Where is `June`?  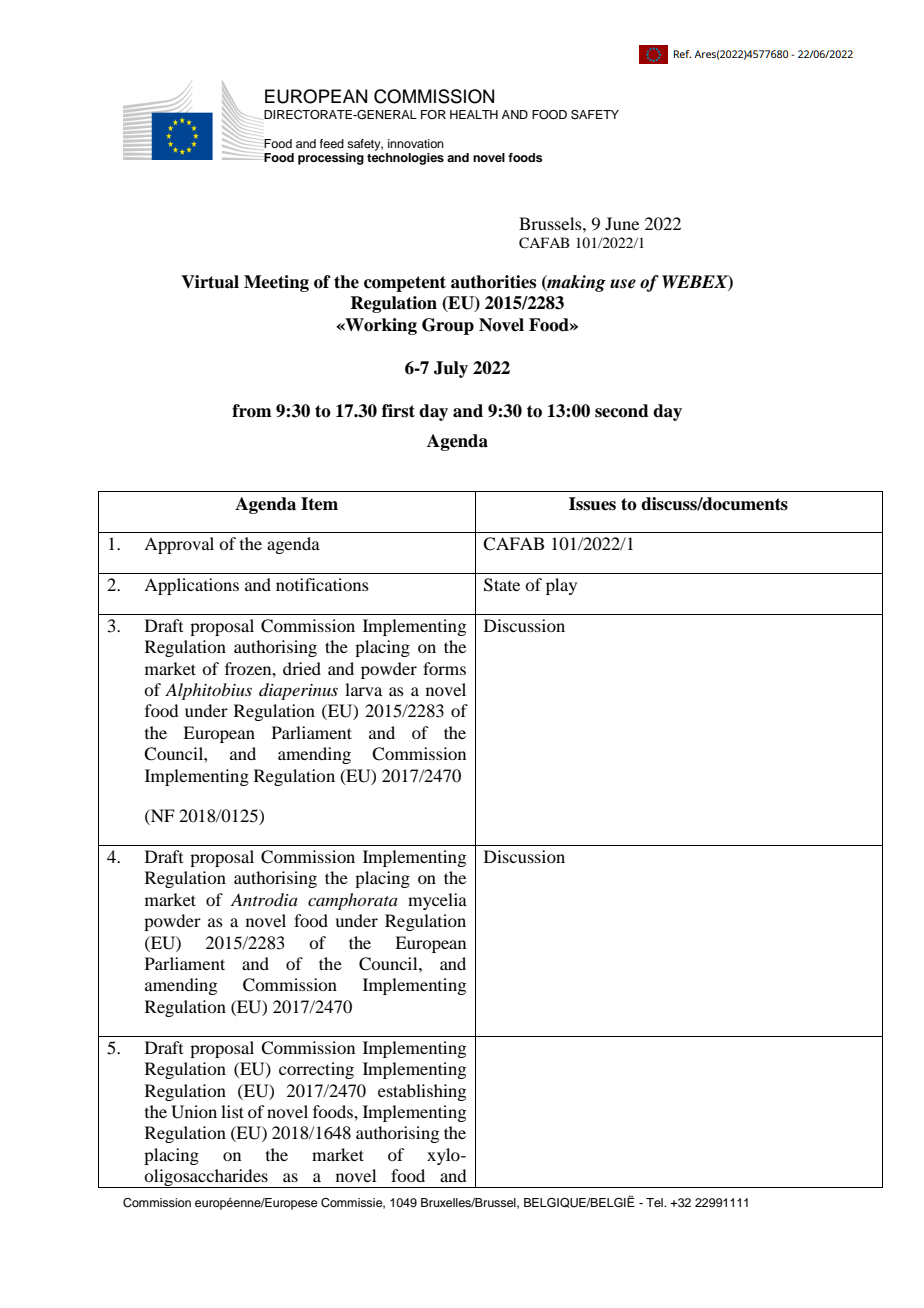 June is located at coordinates (622, 223).
